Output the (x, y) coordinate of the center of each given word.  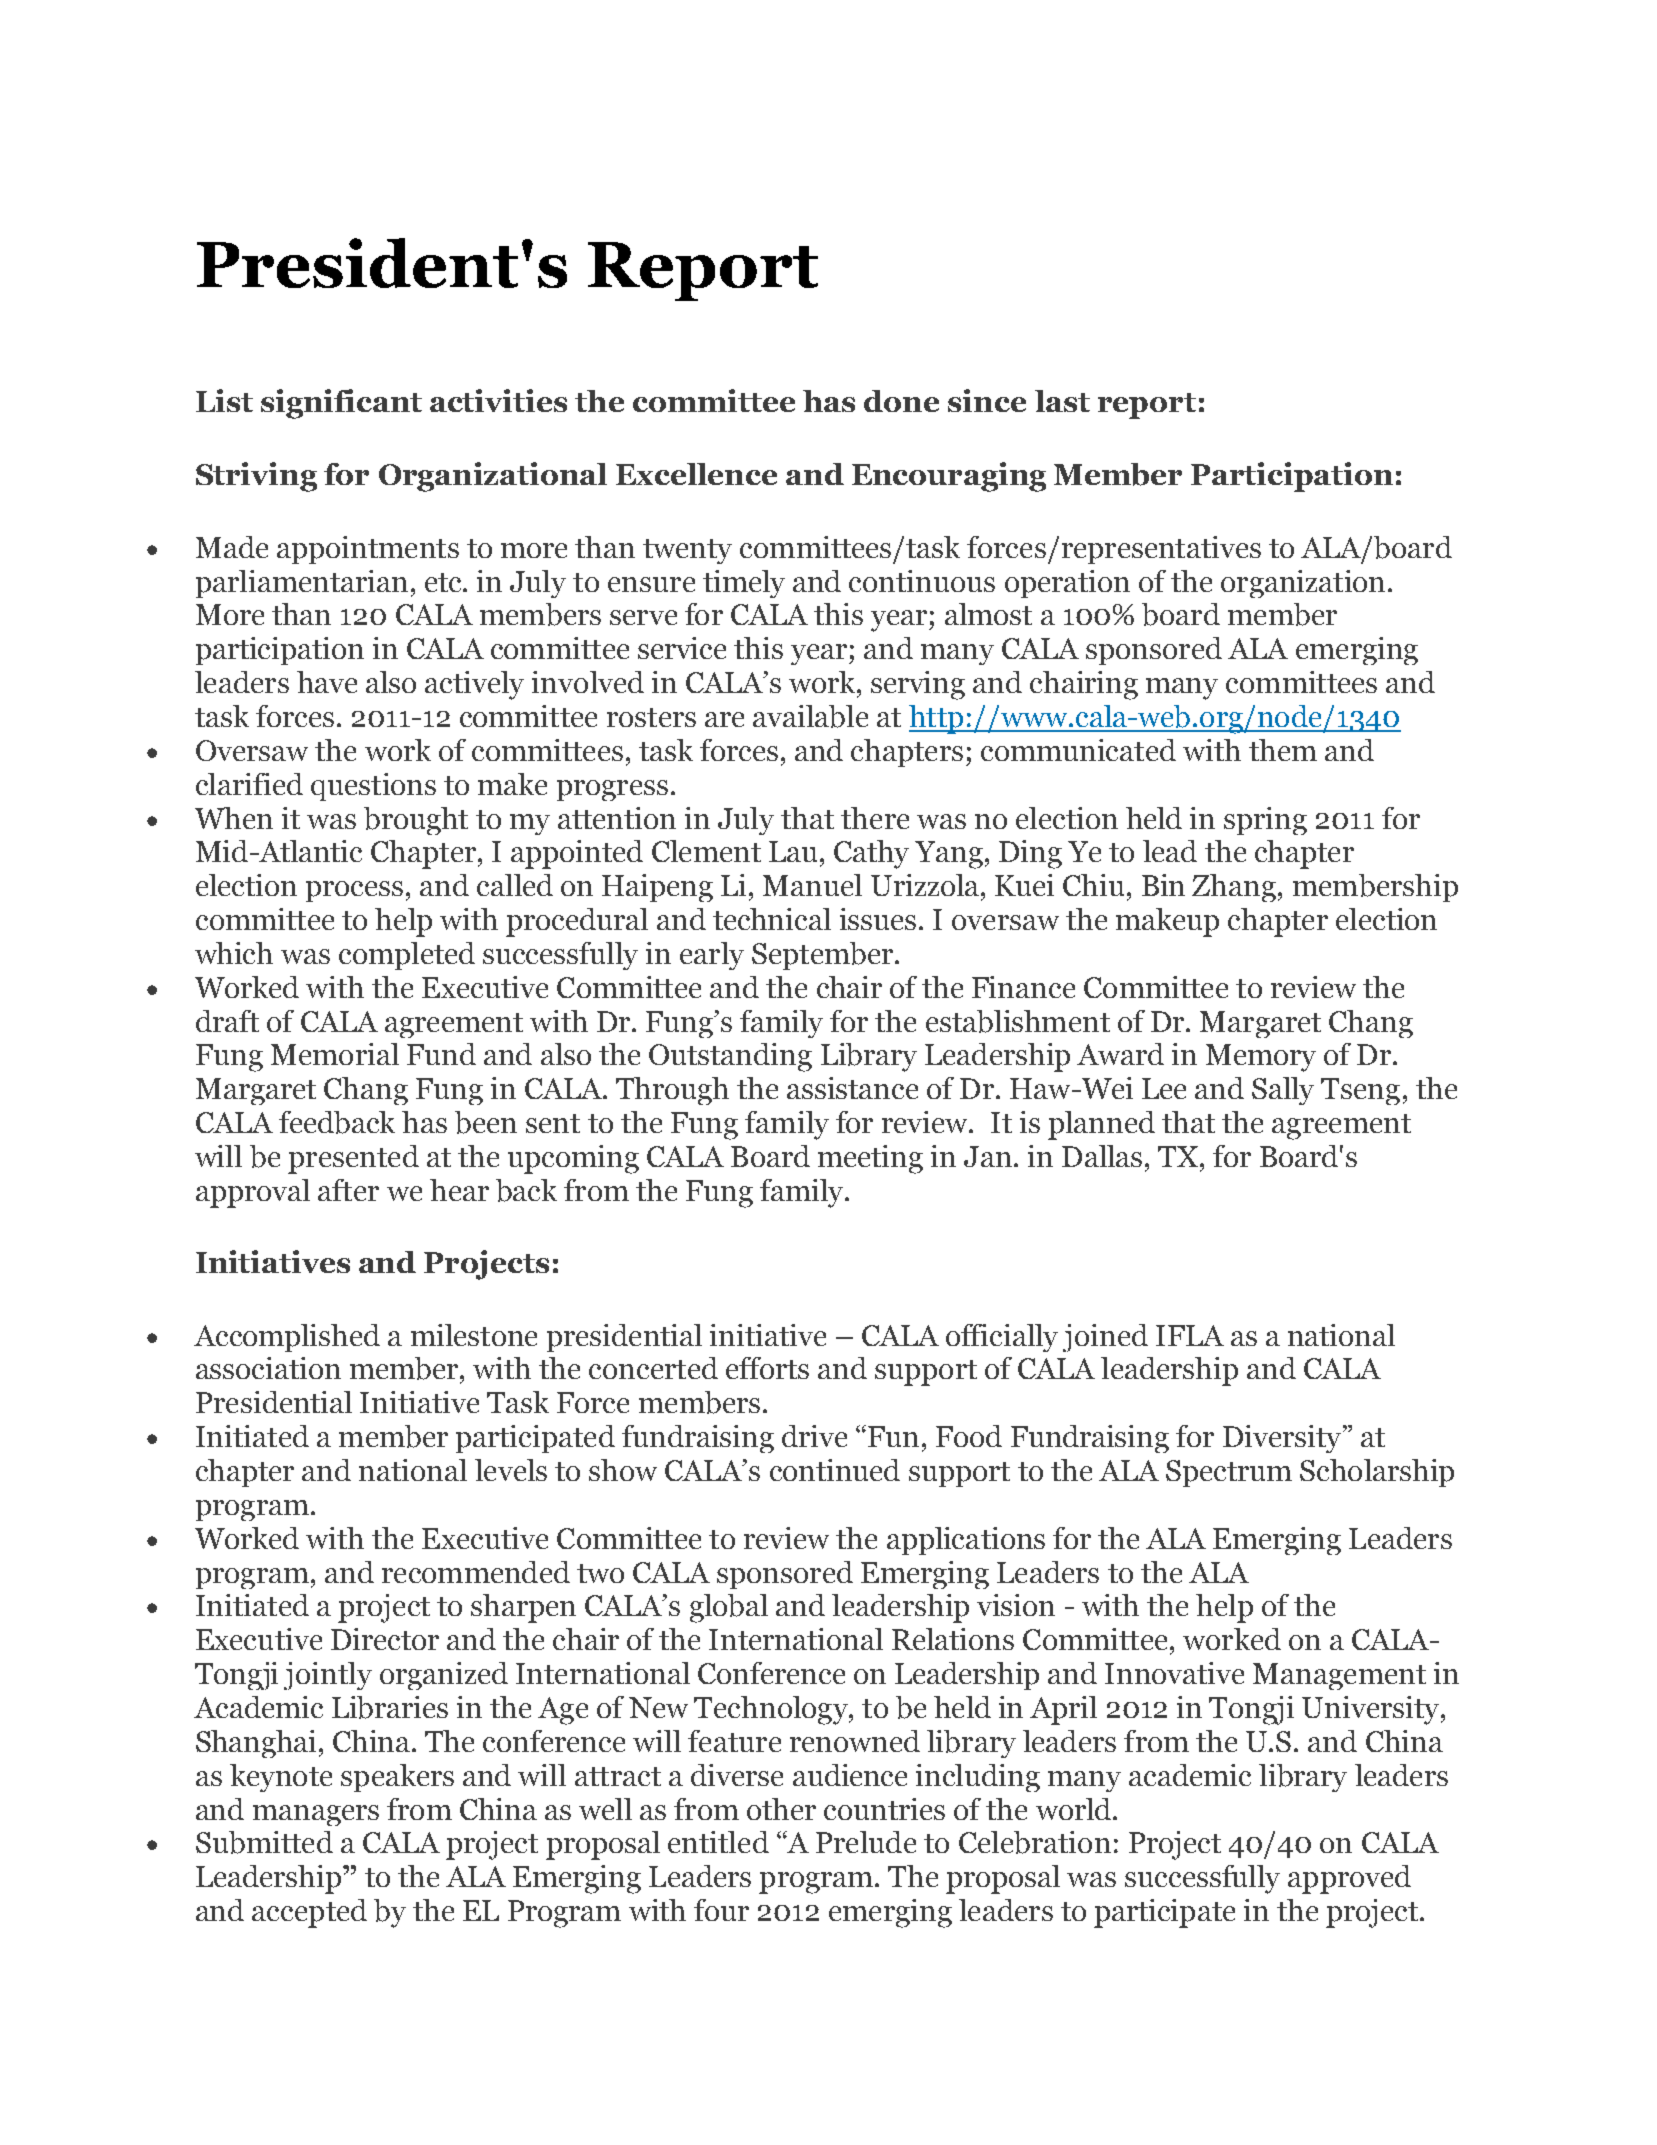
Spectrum (1229, 1473)
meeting (870, 1159)
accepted (309, 1913)
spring (1265, 821)
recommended (476, 1572)
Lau (793, 851)
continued (835, 1470)
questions (373, 787)
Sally (1283, 1091)
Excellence (696, 474)
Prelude (866, 1842)
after (348, 1190)
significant (341, 404)
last (1062, 401)
